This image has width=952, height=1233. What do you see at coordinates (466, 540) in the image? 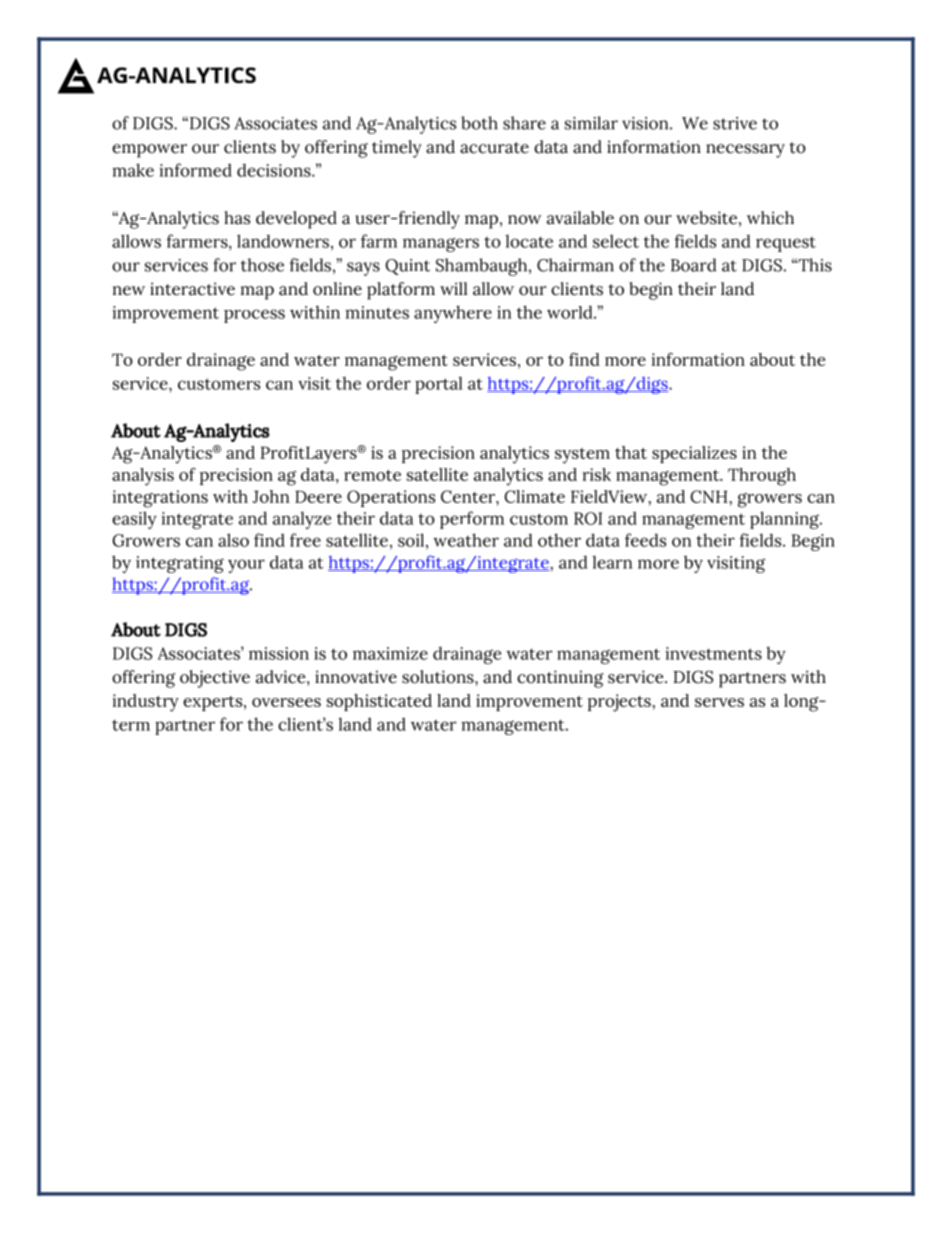
I see `weather` at bounding box center [466, 540].
